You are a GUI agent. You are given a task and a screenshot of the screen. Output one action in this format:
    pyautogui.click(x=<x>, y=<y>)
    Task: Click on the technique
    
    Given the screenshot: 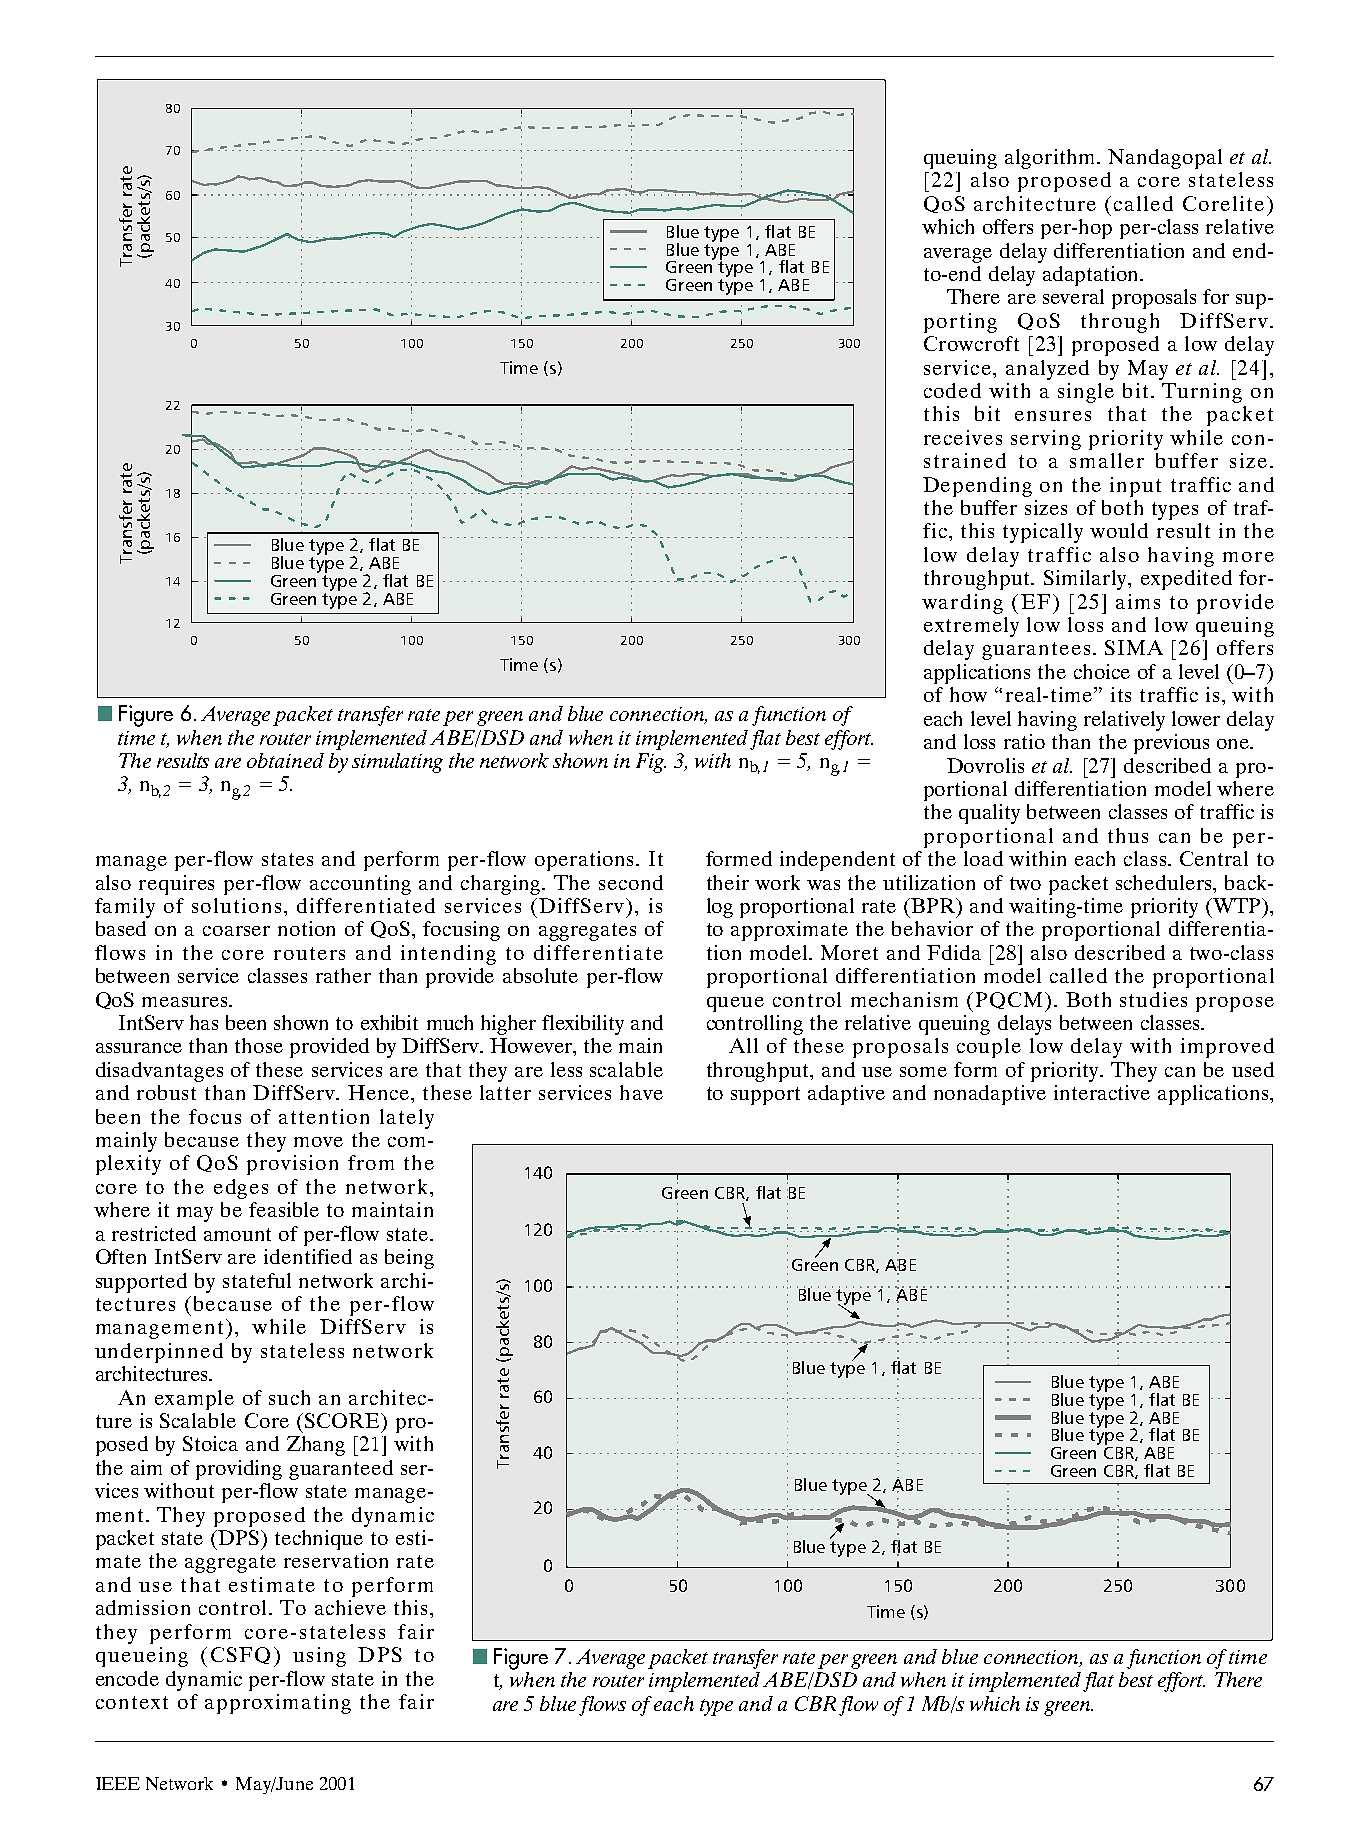 What is the action you would take?
    pyautogui.click(x=319, y=1540)
